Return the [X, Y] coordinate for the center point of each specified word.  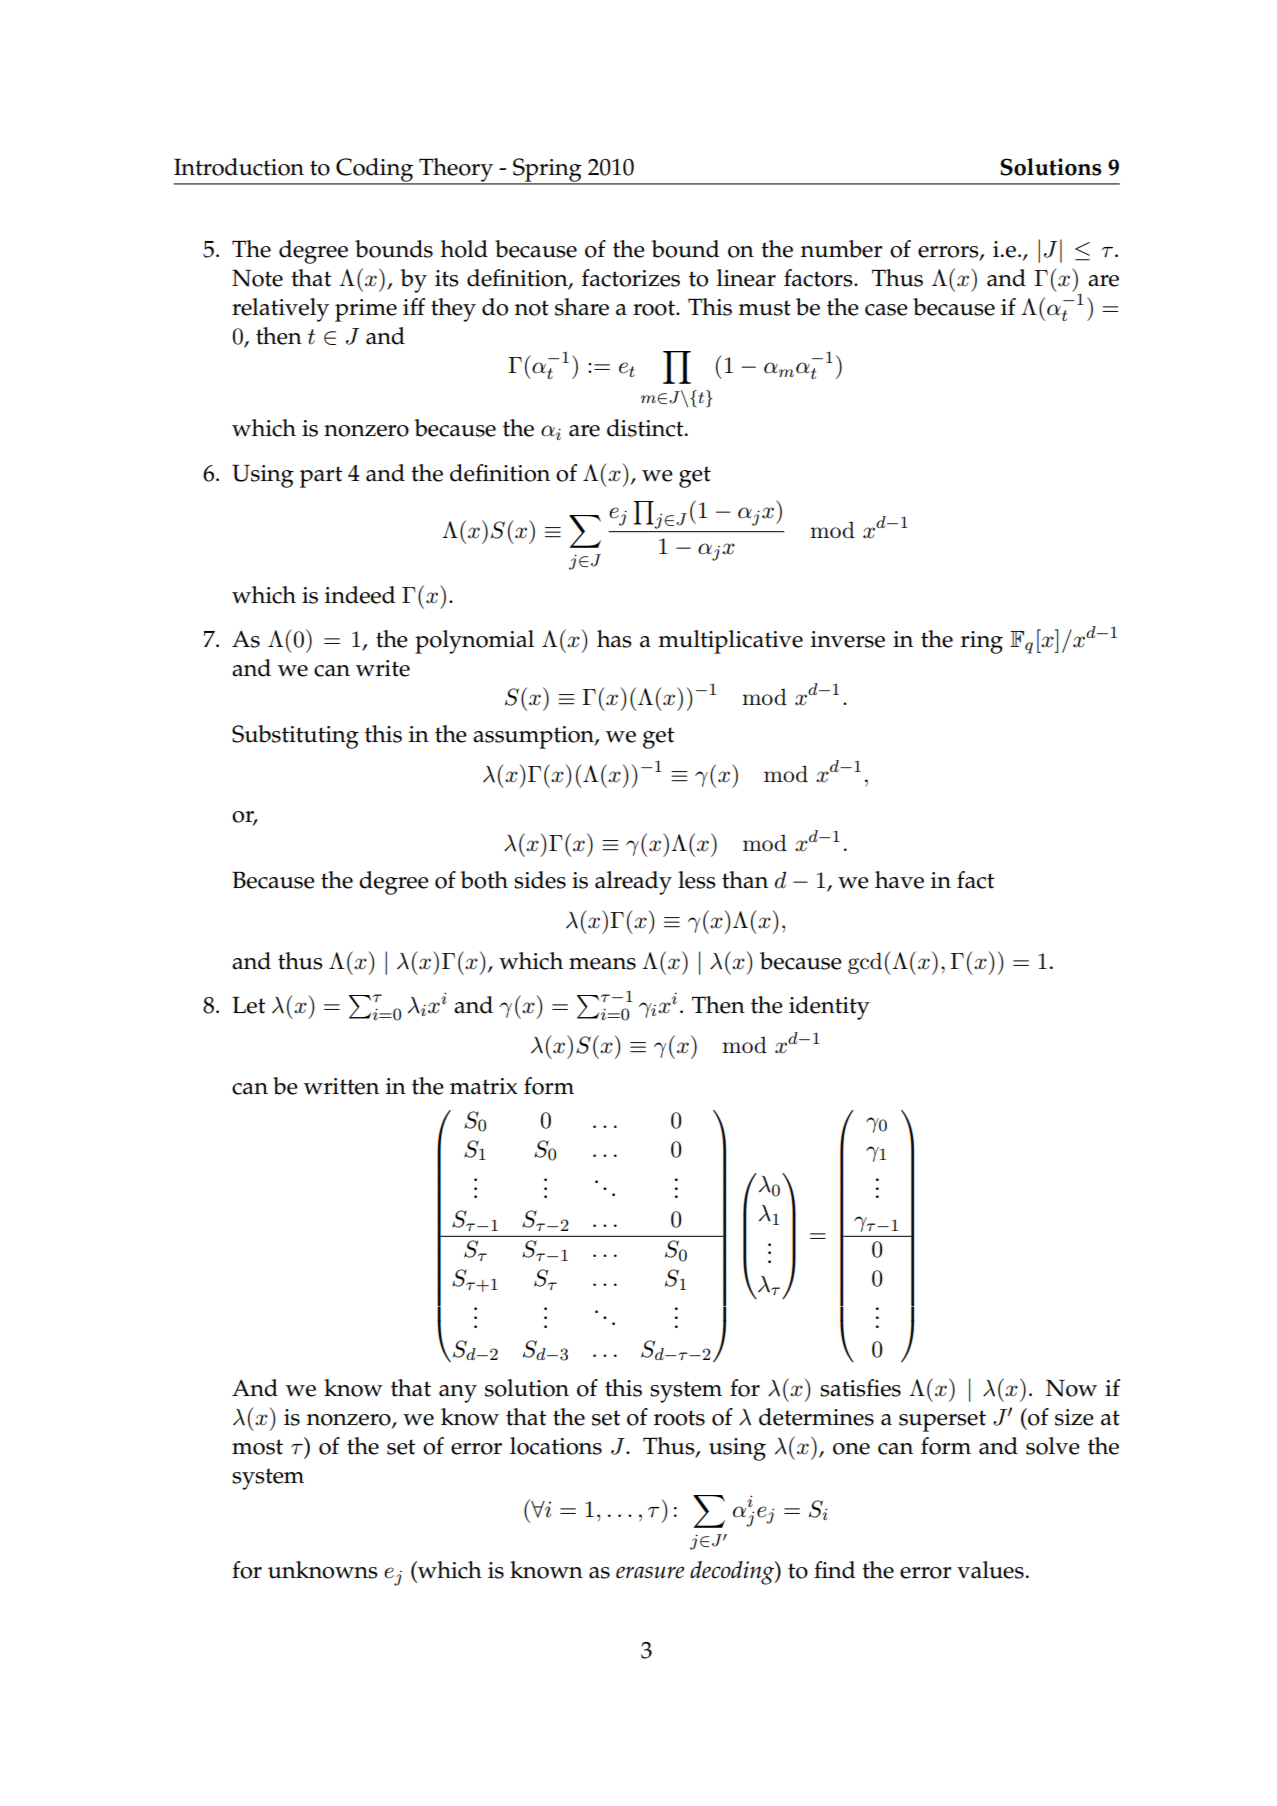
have [899, 880]
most [257, 1447]
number [841, 249]
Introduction [239, 167]
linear [746, 278]
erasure [650, 1572]
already [633, 883]
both [484, 880]
